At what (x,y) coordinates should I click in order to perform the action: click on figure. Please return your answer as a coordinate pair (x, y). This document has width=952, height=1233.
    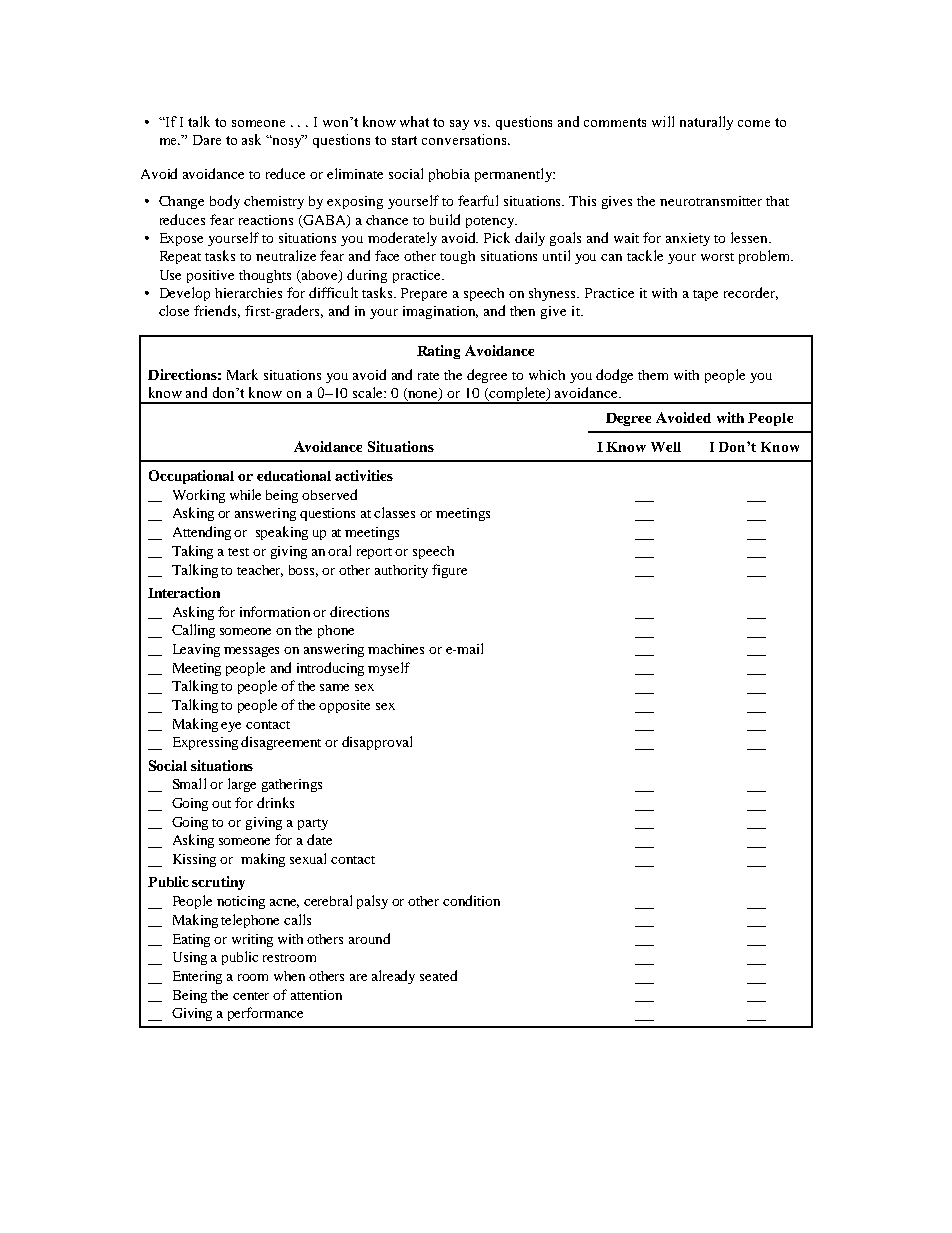
    Looking at the image, I should click on (449, 571).
